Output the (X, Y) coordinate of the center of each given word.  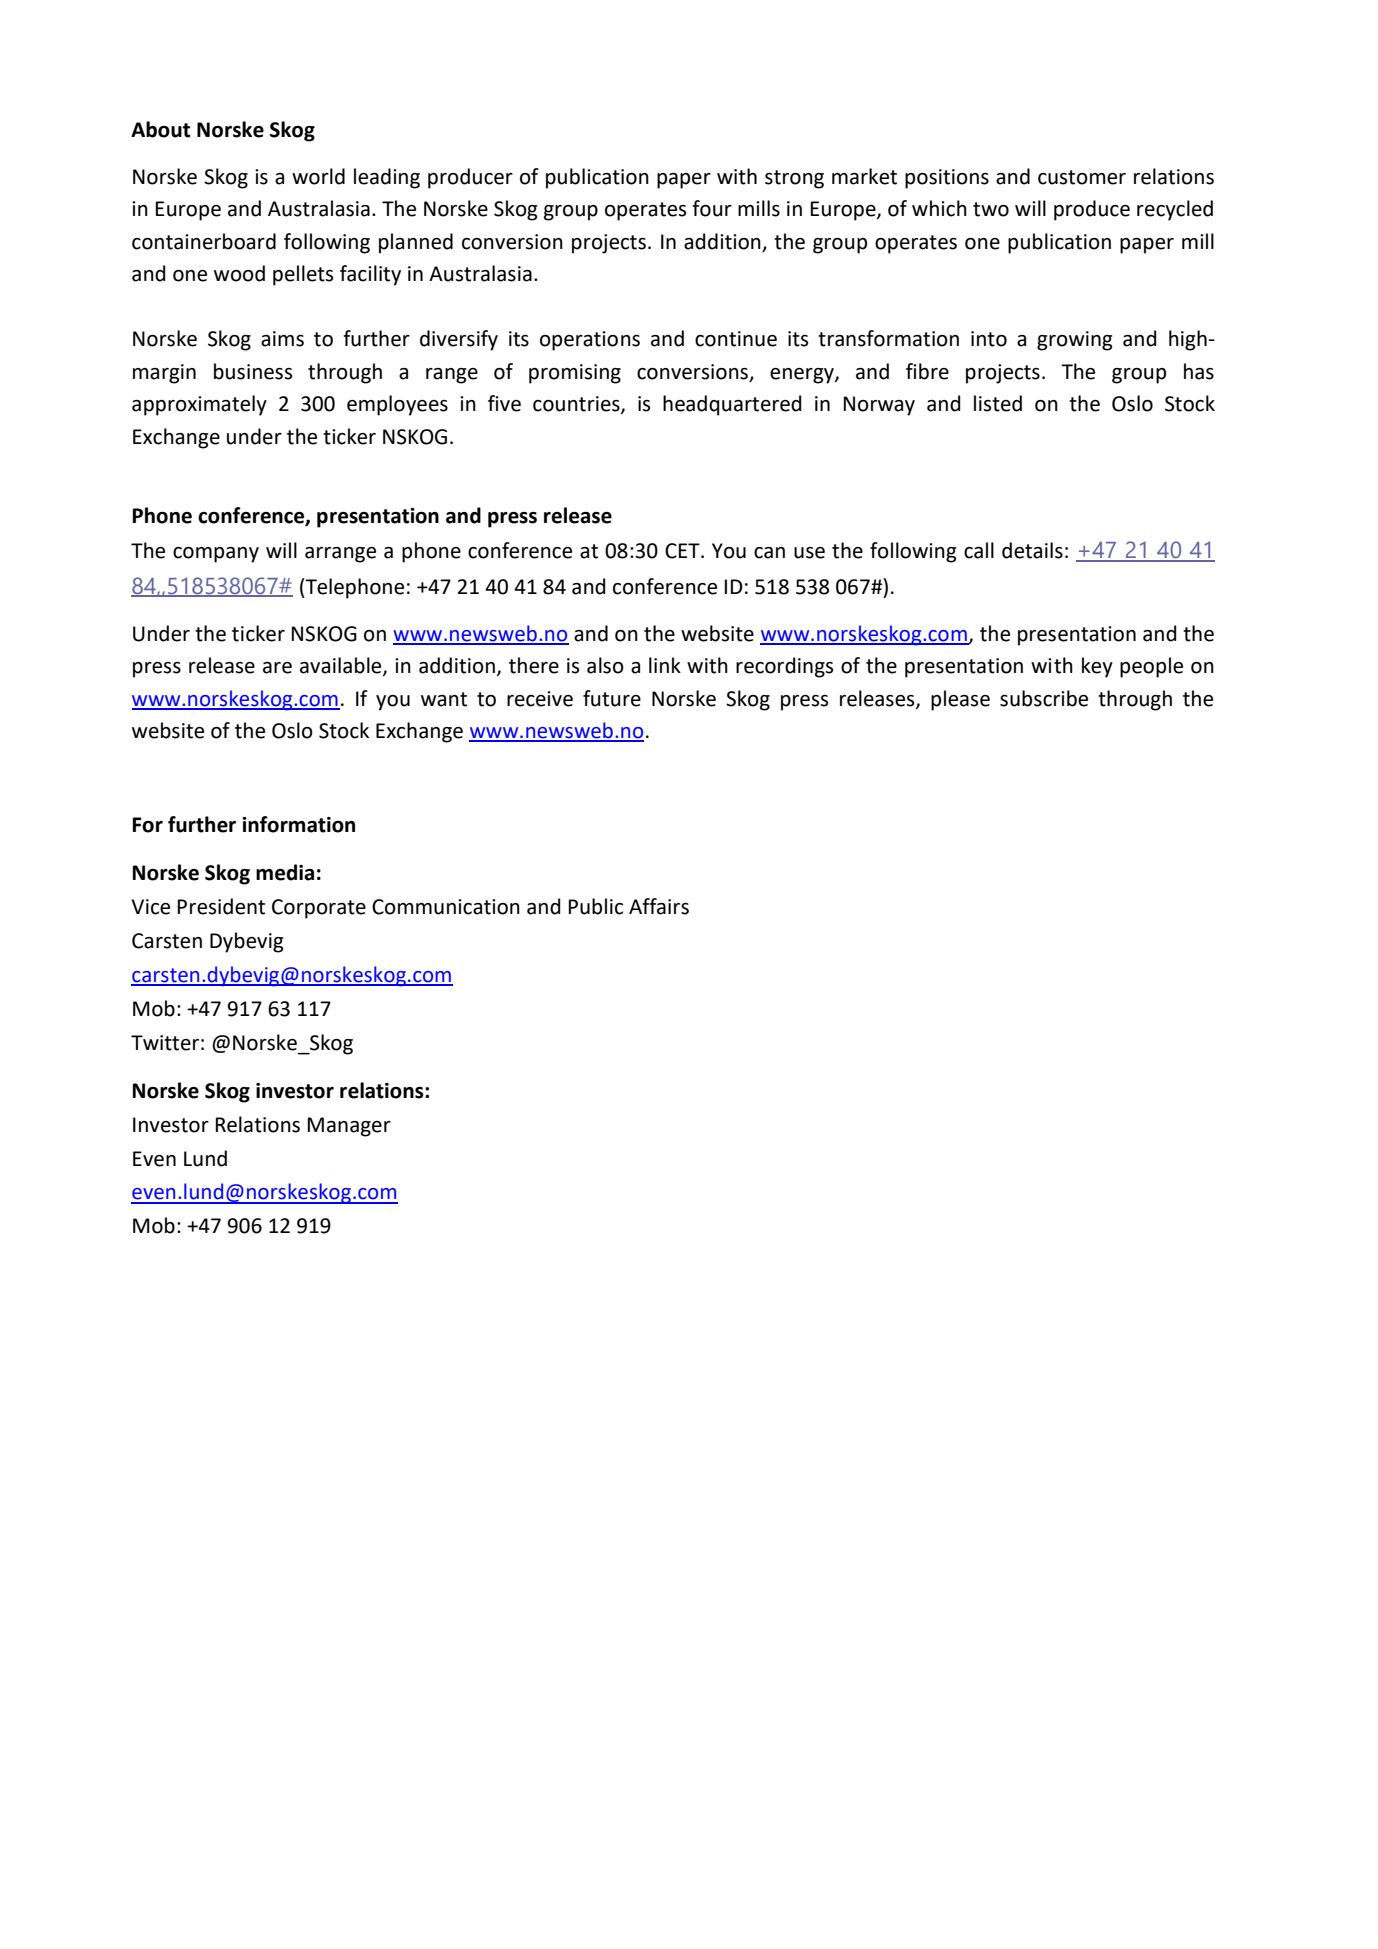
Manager (349, 1127)
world (318, 176)
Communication (446, 907)
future (612, 698)
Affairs (659, 906)
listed (998, 403)
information (298, 824)
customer (1082, 177)
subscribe (1044, 698)
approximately (199, 405)
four (712, 208)
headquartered (732, 405)
